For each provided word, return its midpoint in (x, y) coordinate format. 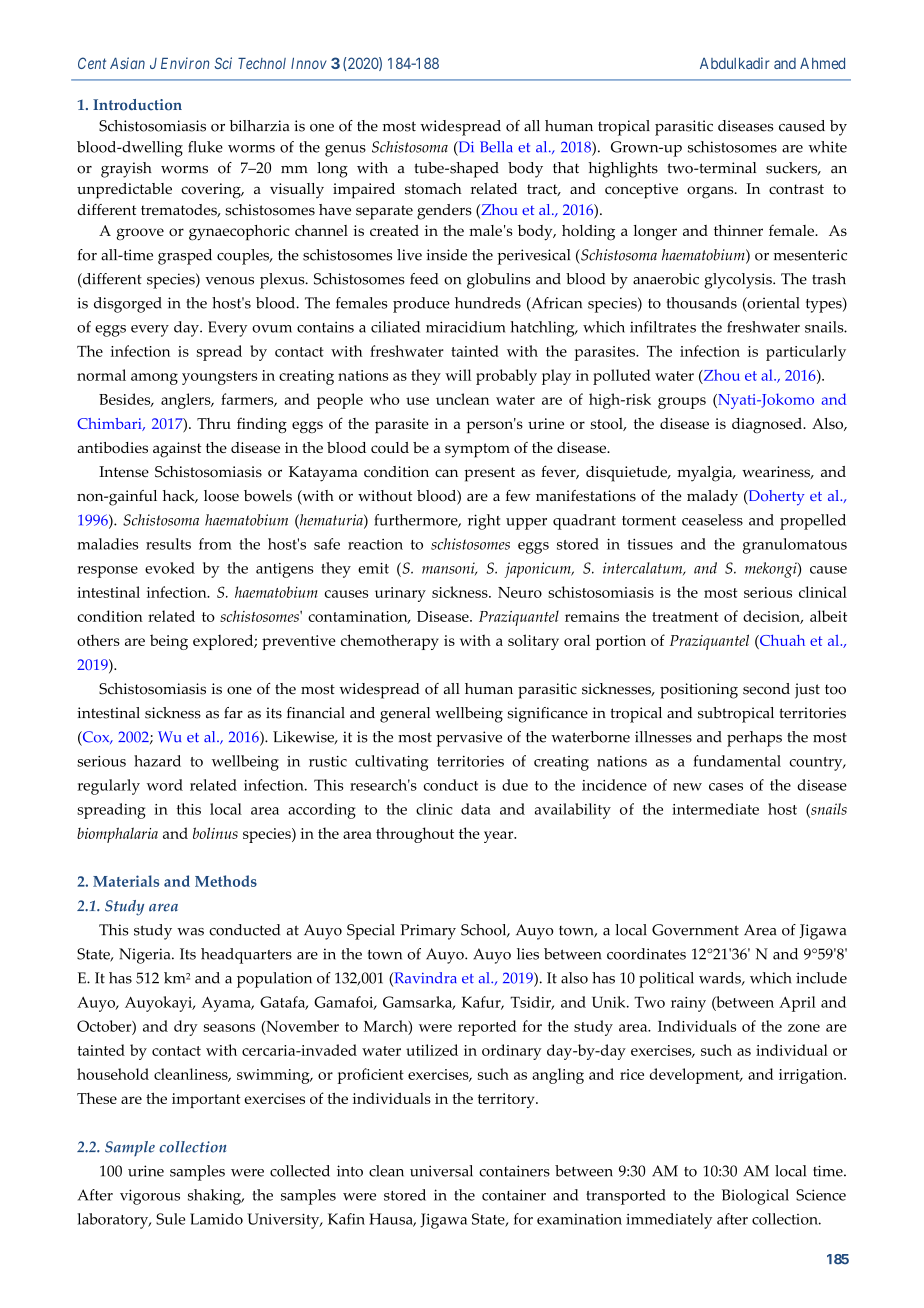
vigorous (150, 1197)
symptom (477, 450)
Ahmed (822, 63)
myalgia (706, 474)
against (177, 450)
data (476, 809)
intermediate (715, 809)
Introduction (137, 105)
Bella (496, 147)
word (165, 785)
